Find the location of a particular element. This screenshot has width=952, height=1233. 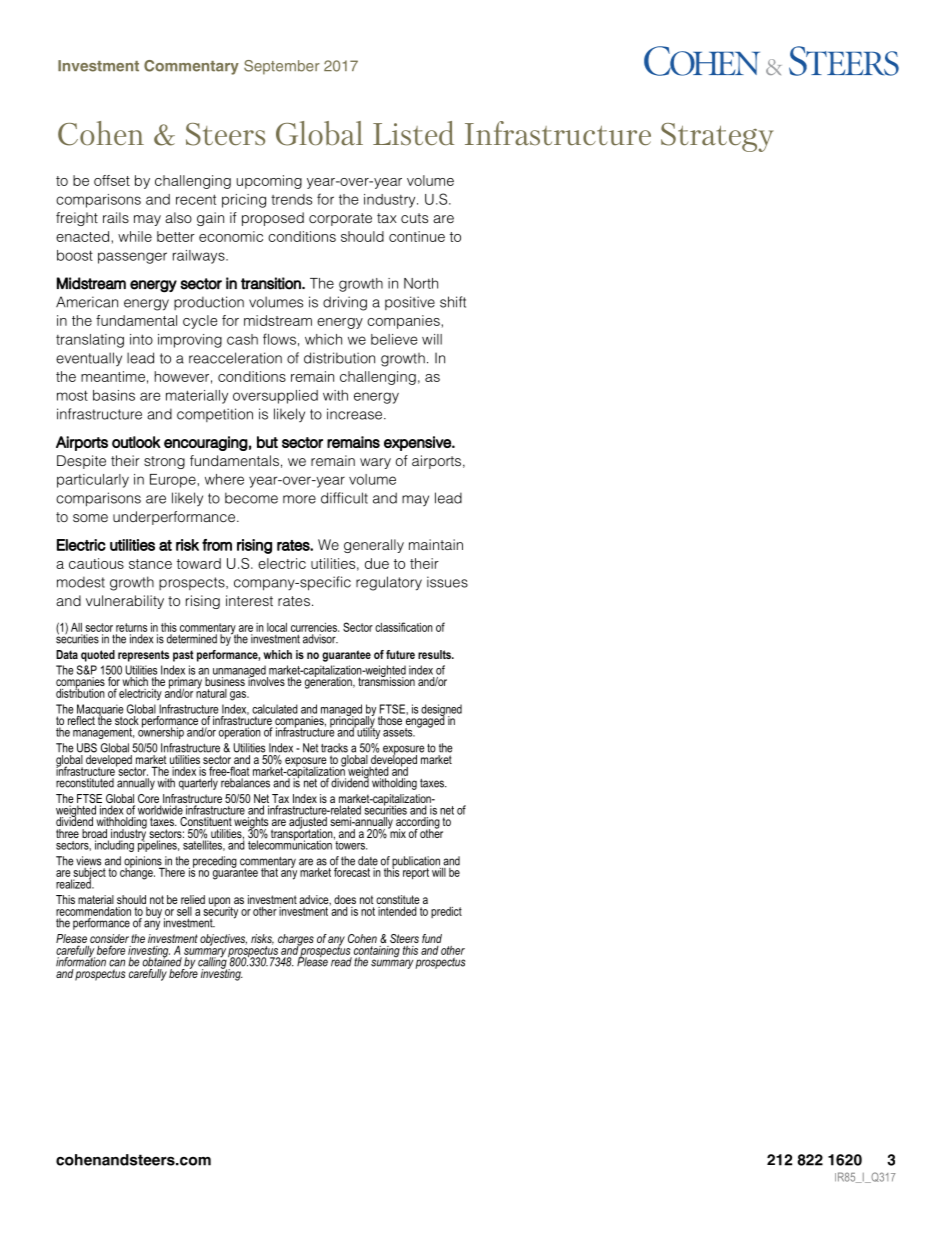

offset is located at coordinates (112, 180).
